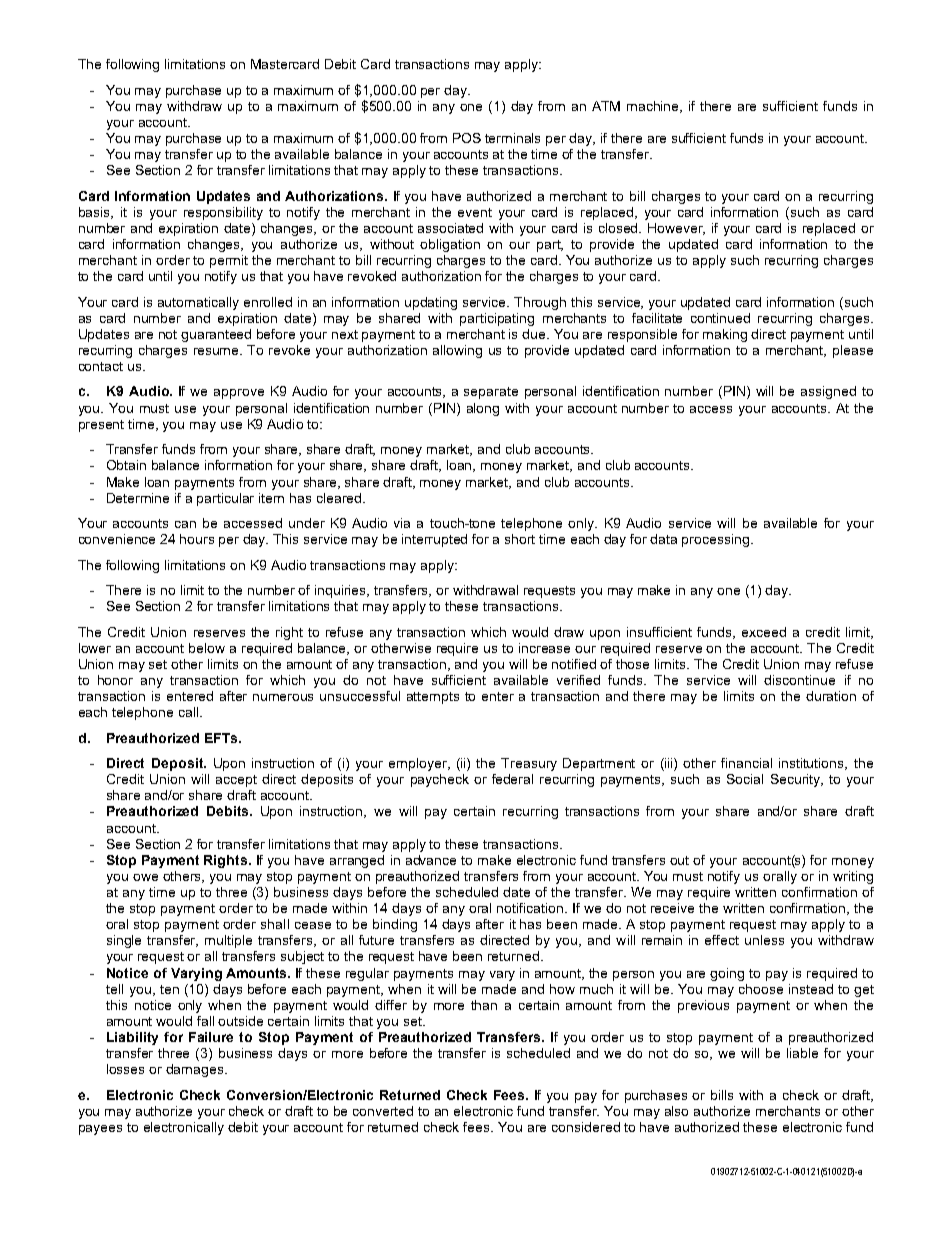  I want to click on writing, so click(853, 877).
